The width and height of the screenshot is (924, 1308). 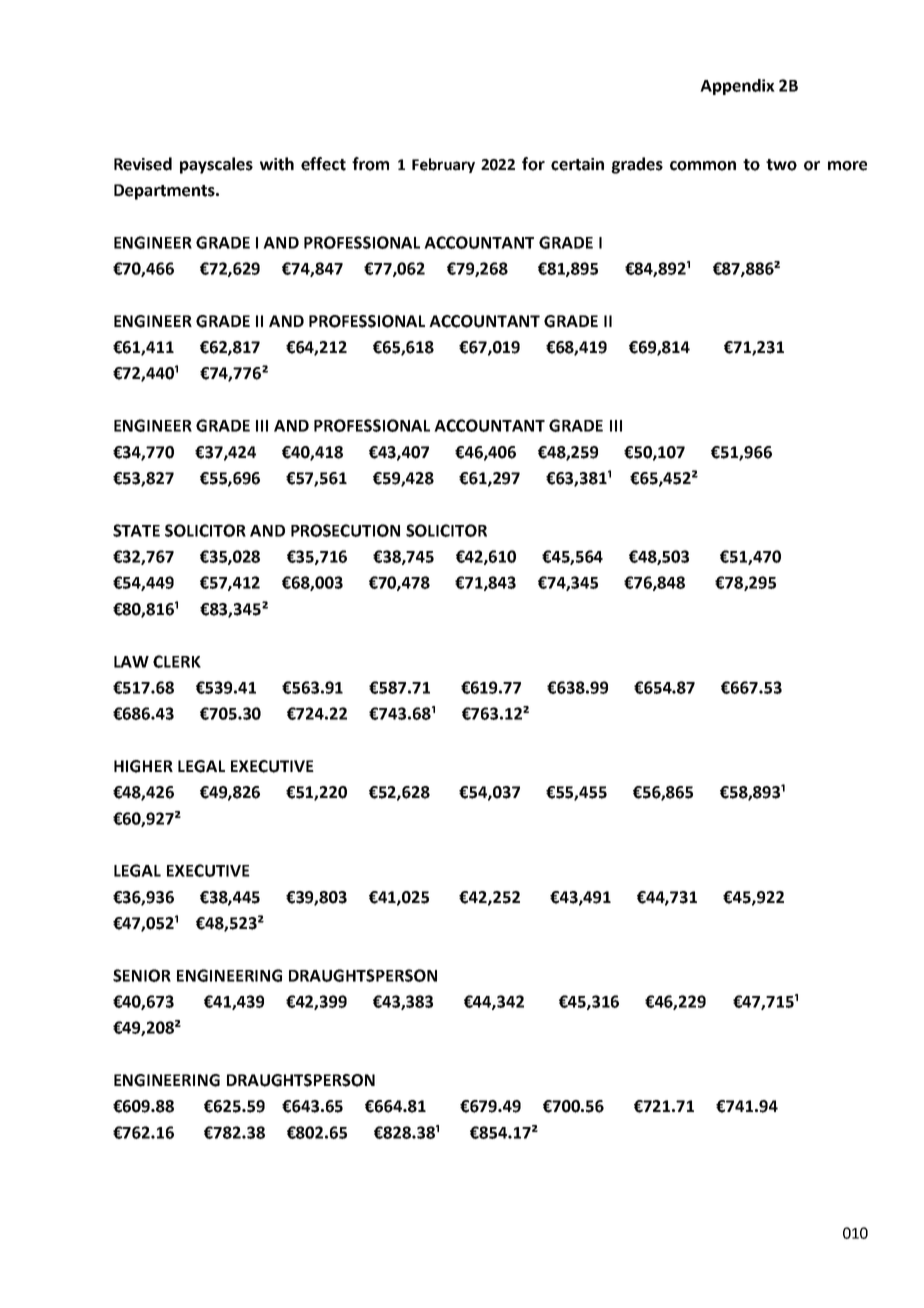 What do you see at coordinates (737, 87) in the screenshot?
I see `Appendix` at bounding box center [737, 87].
